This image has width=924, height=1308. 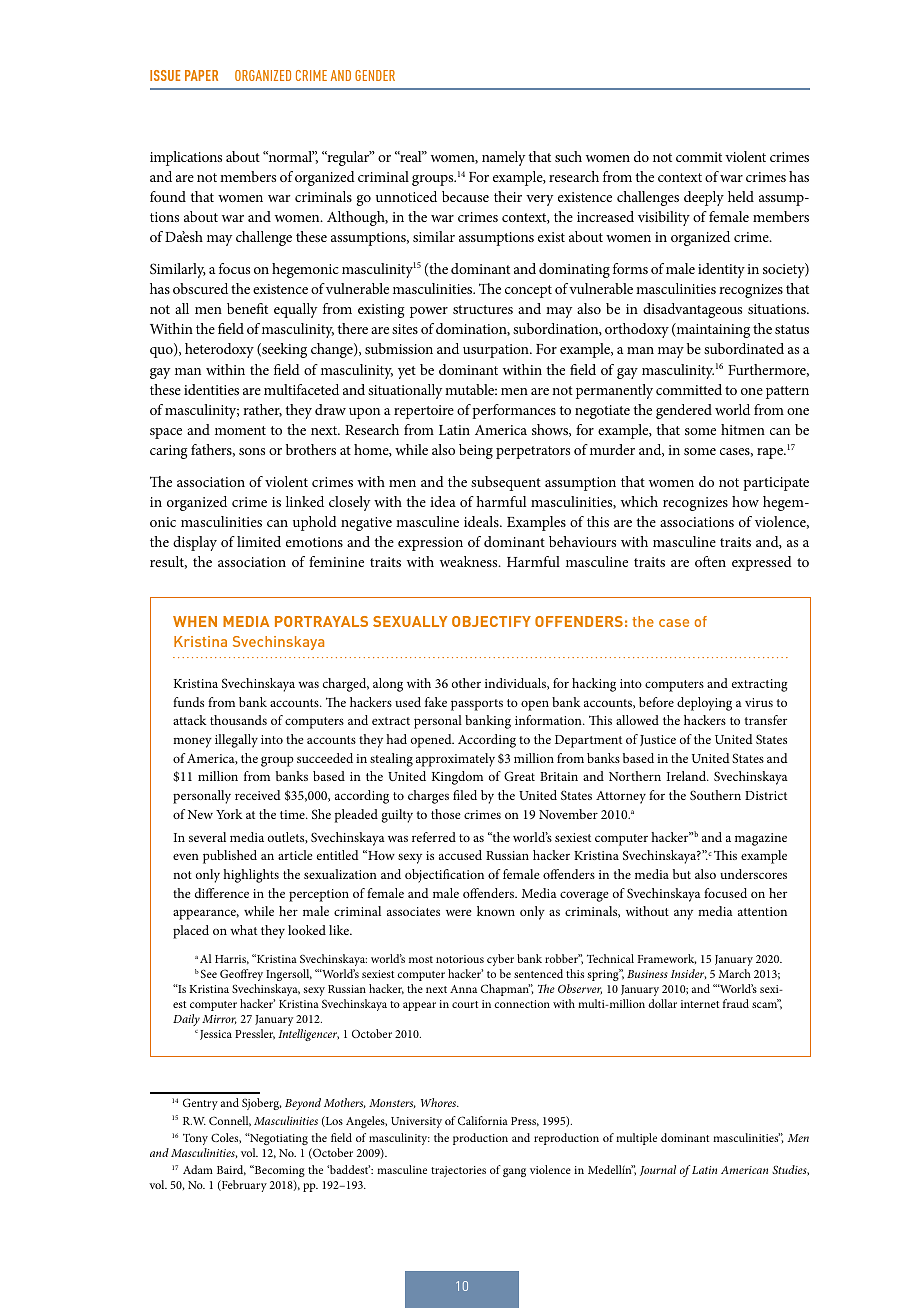 What do you see at coordinates (465, 795) in the image?
I see `filed` at bounding box center [465, 795].
